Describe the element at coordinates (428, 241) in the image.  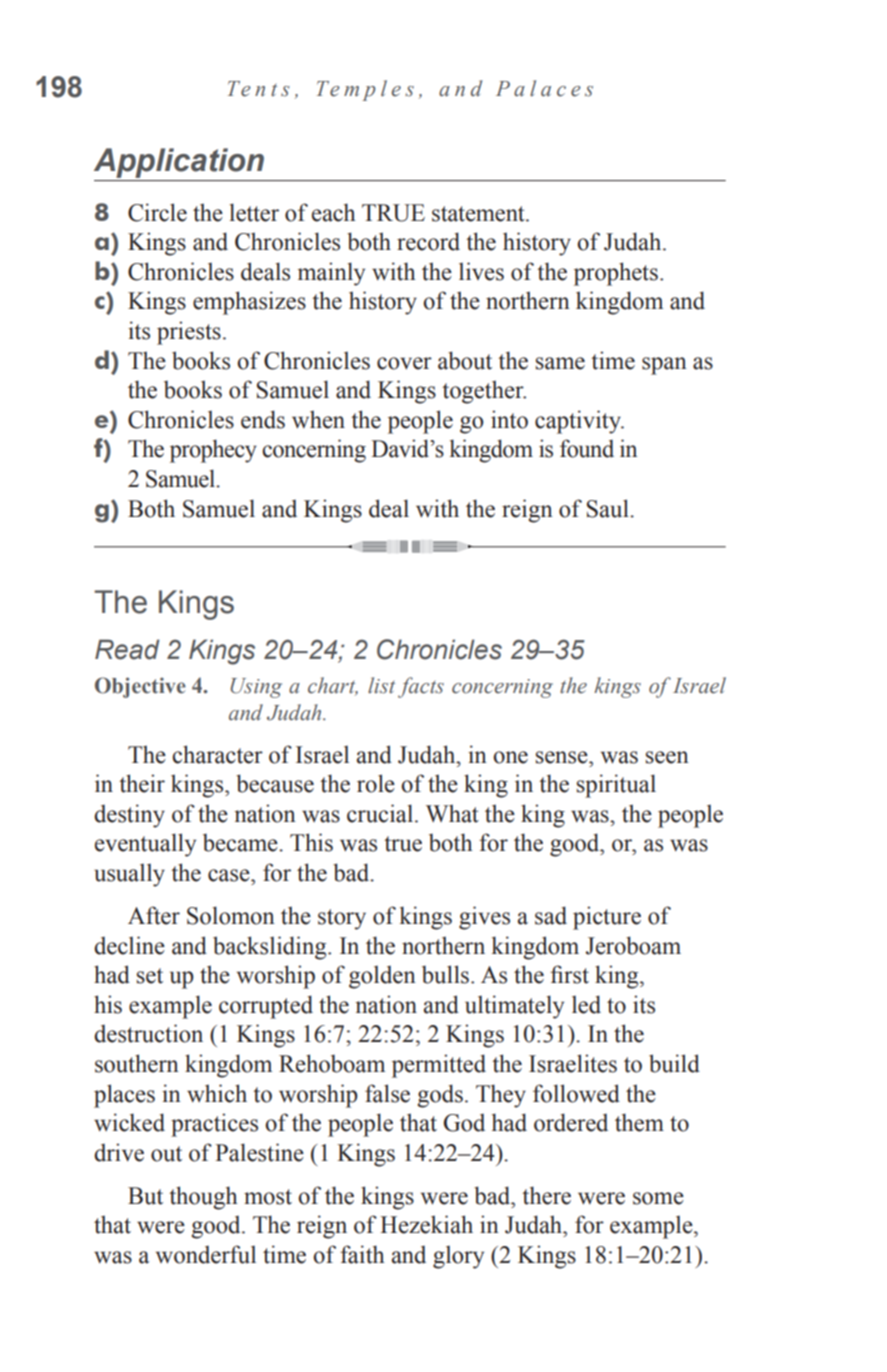
I see `record` at that location.
